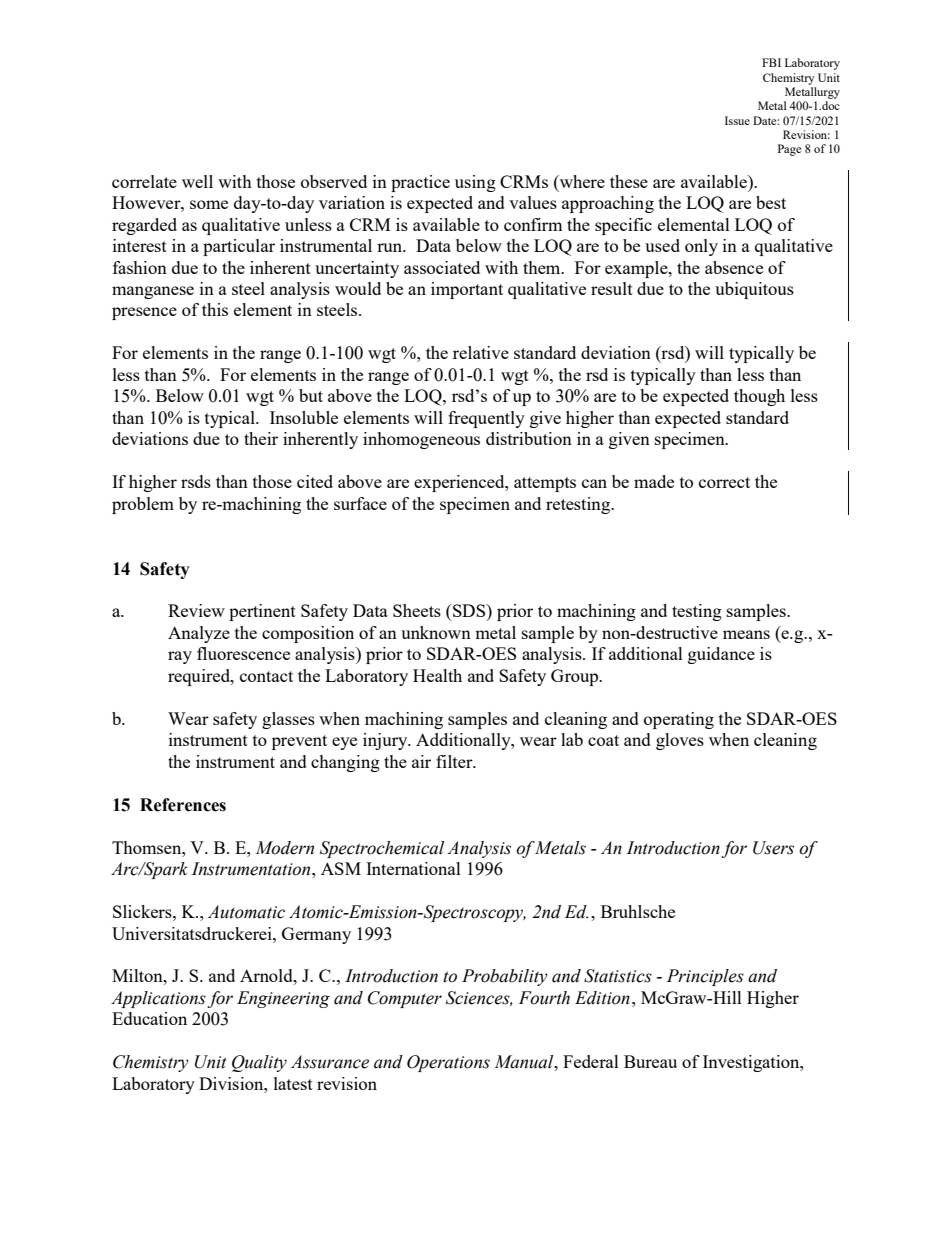 This screenshot has width=952, height=1233. What do you see at coordinates (197, 181) in the screenshot?
I see `well` at bounding box center [197, 181].
